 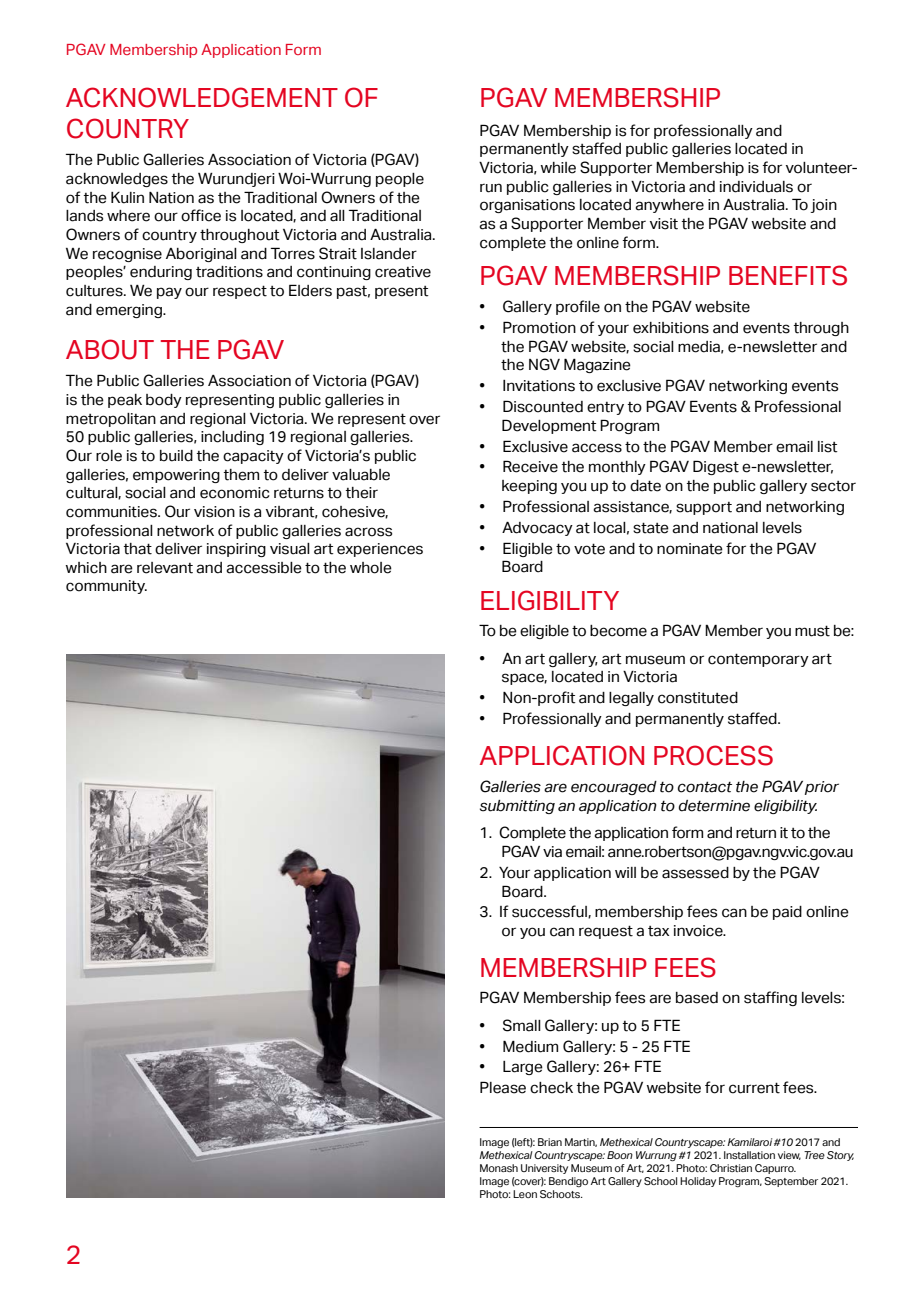 What do you see at coordinates (106, 587) in the screenshot?
I see `community` at bounding box center [106, 587].
